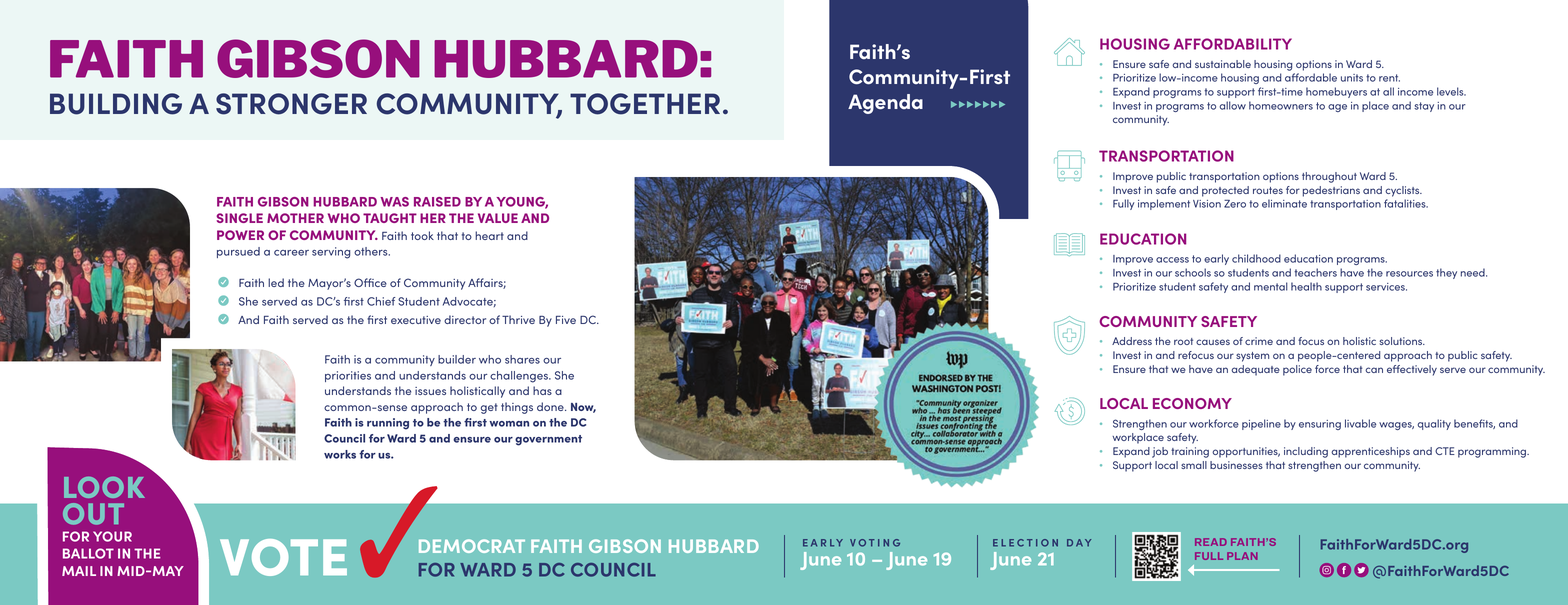  What do you see at coordinates (291, 104) in the image?
I see `STRONGER` at bounding box center [291, 104].
